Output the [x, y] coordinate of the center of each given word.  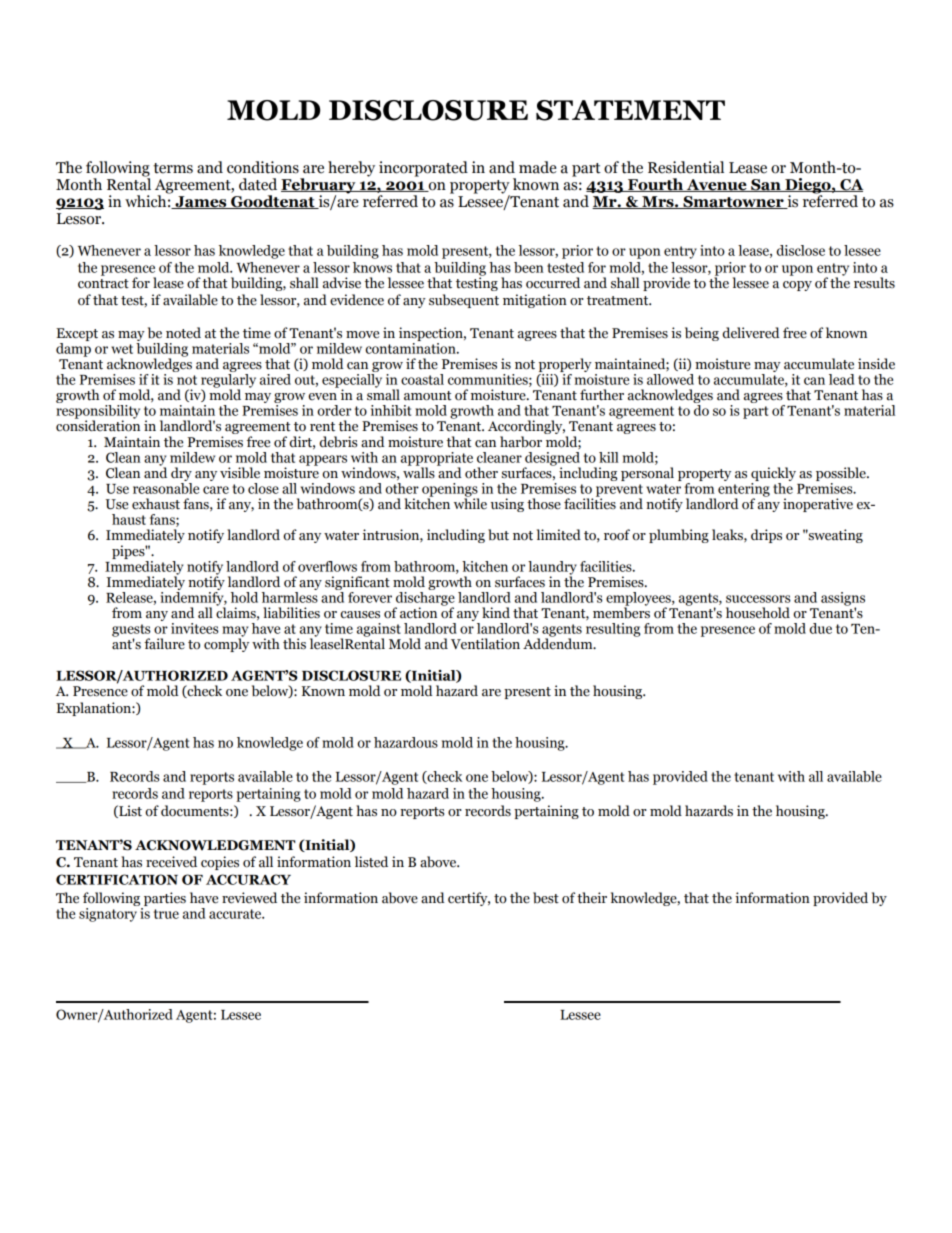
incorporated [423, 169]
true [166, 914]
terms [173, 168]
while [470, 502]
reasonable [166, 487]
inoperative [818, 505]
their [592, 898]
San [766, 185]
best [546, 898]
